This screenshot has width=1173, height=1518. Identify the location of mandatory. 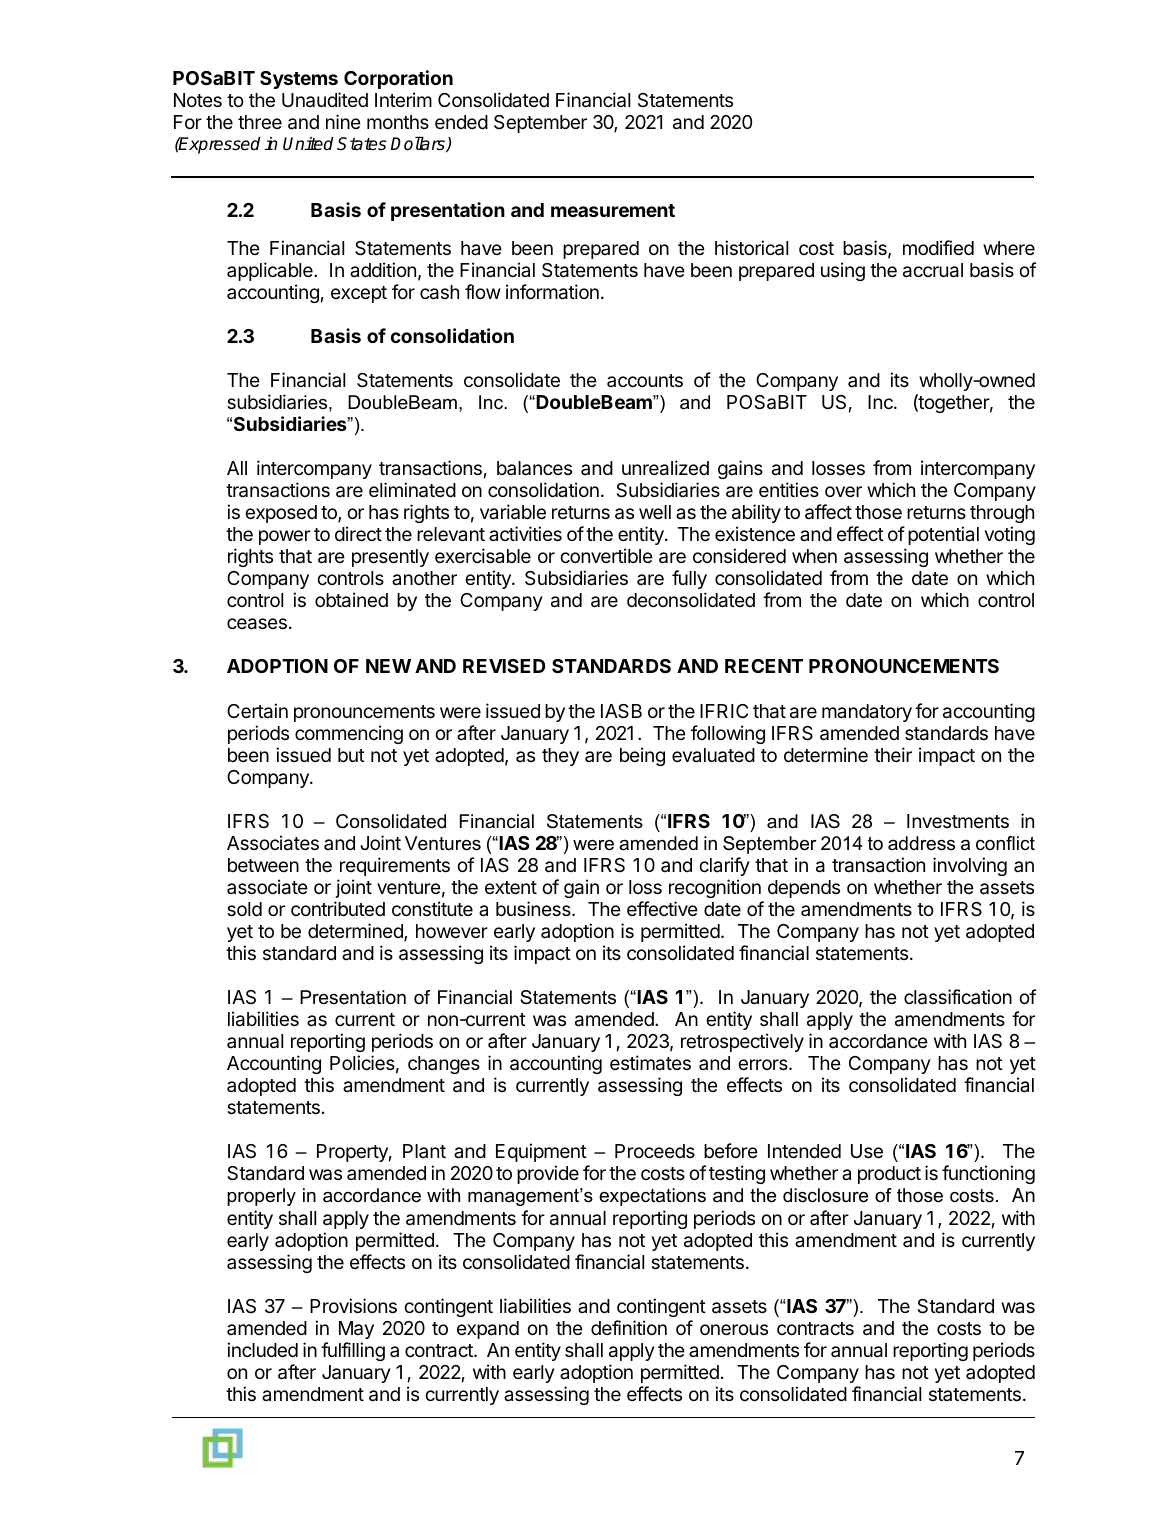
(867, 713).
